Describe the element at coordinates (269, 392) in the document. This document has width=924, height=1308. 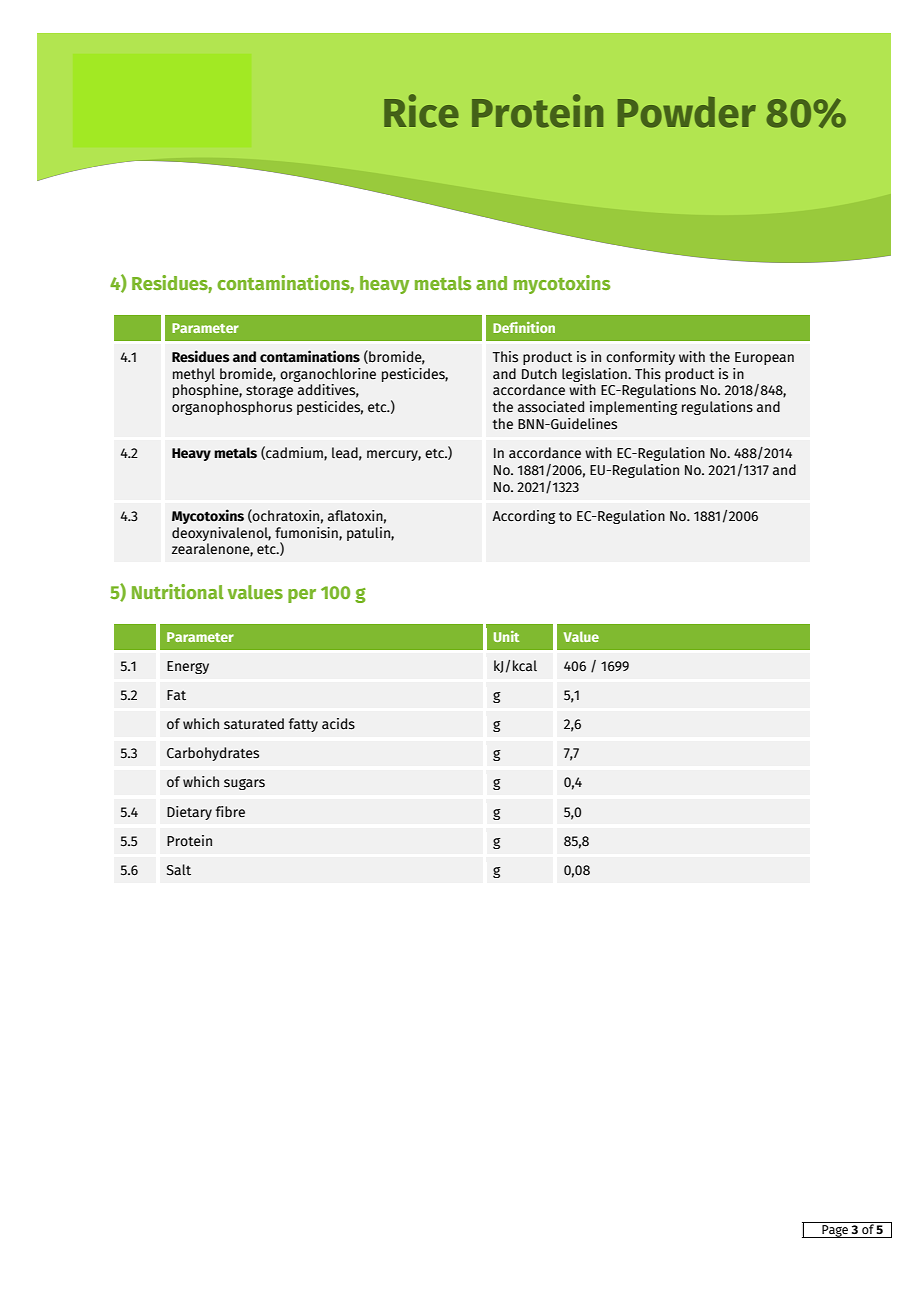
I see `storage` at that location.
